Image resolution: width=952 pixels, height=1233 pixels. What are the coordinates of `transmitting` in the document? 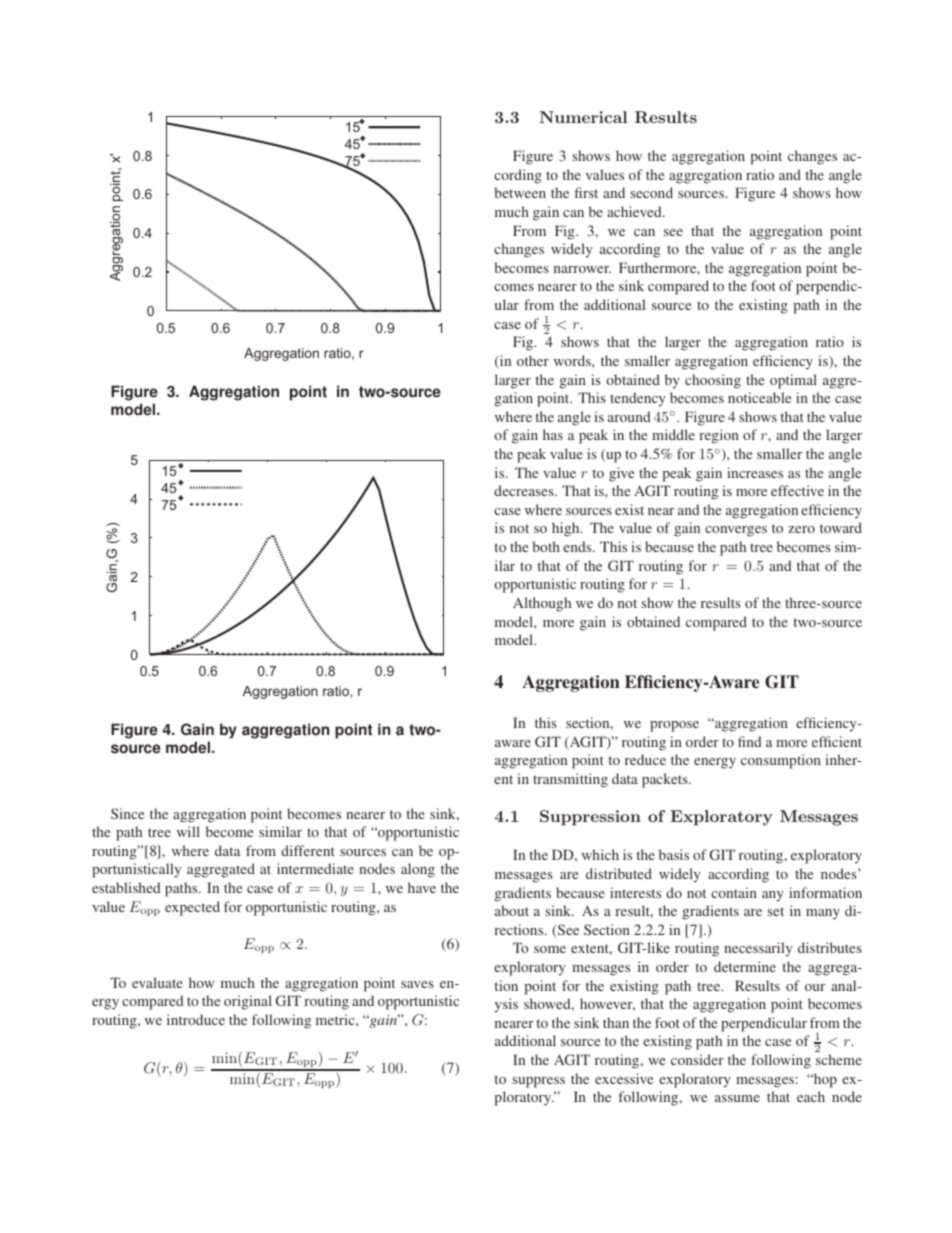 It's located at (570, 780).
